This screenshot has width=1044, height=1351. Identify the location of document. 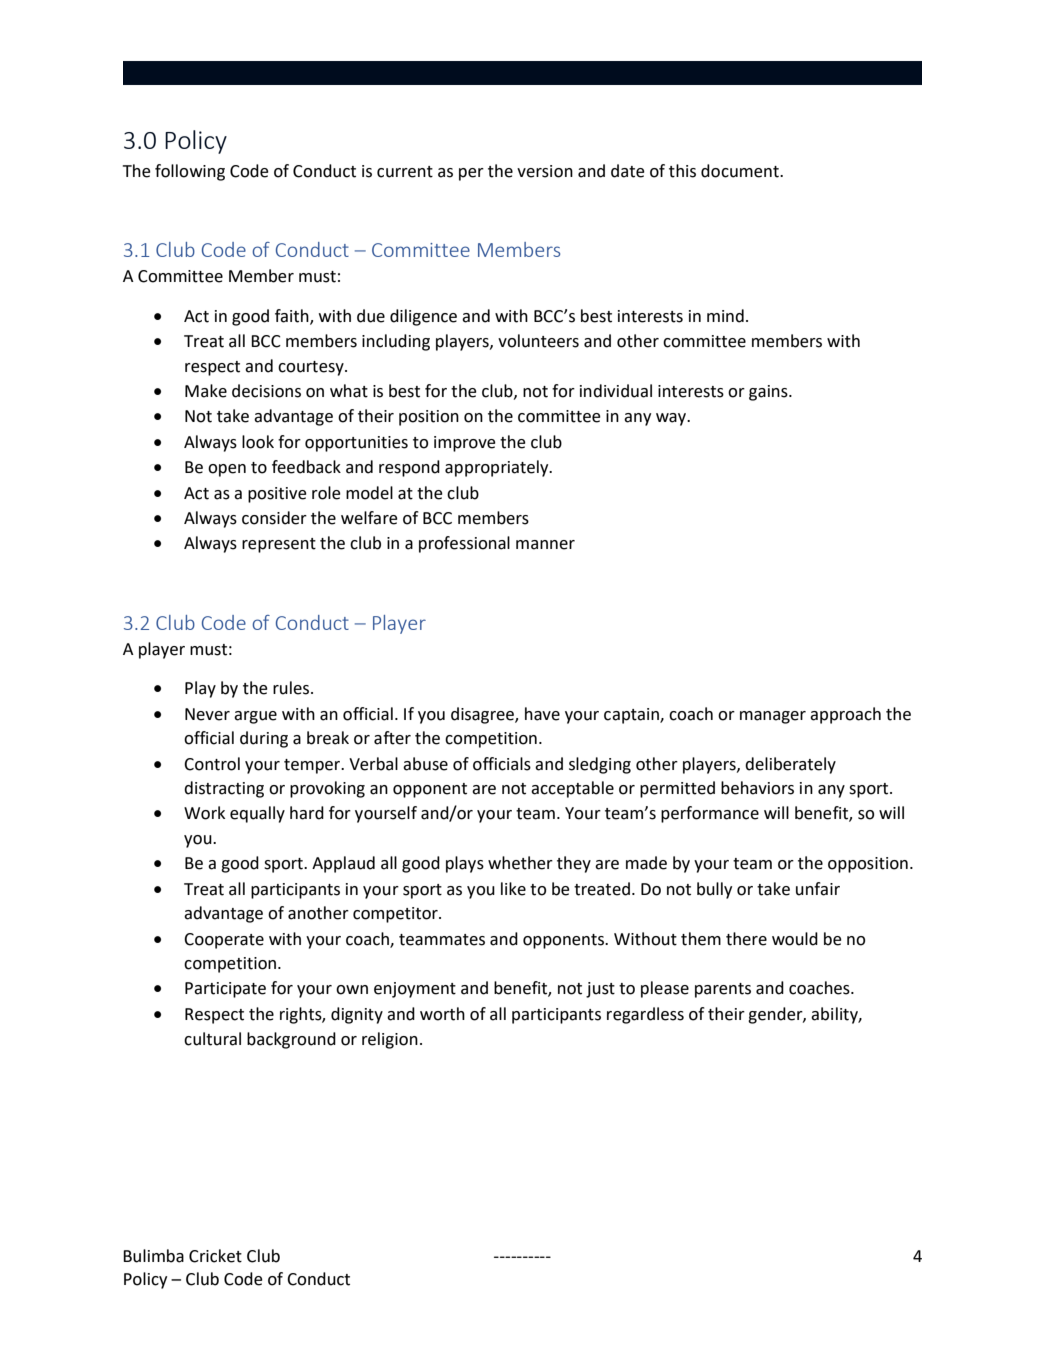
(741, 171).
